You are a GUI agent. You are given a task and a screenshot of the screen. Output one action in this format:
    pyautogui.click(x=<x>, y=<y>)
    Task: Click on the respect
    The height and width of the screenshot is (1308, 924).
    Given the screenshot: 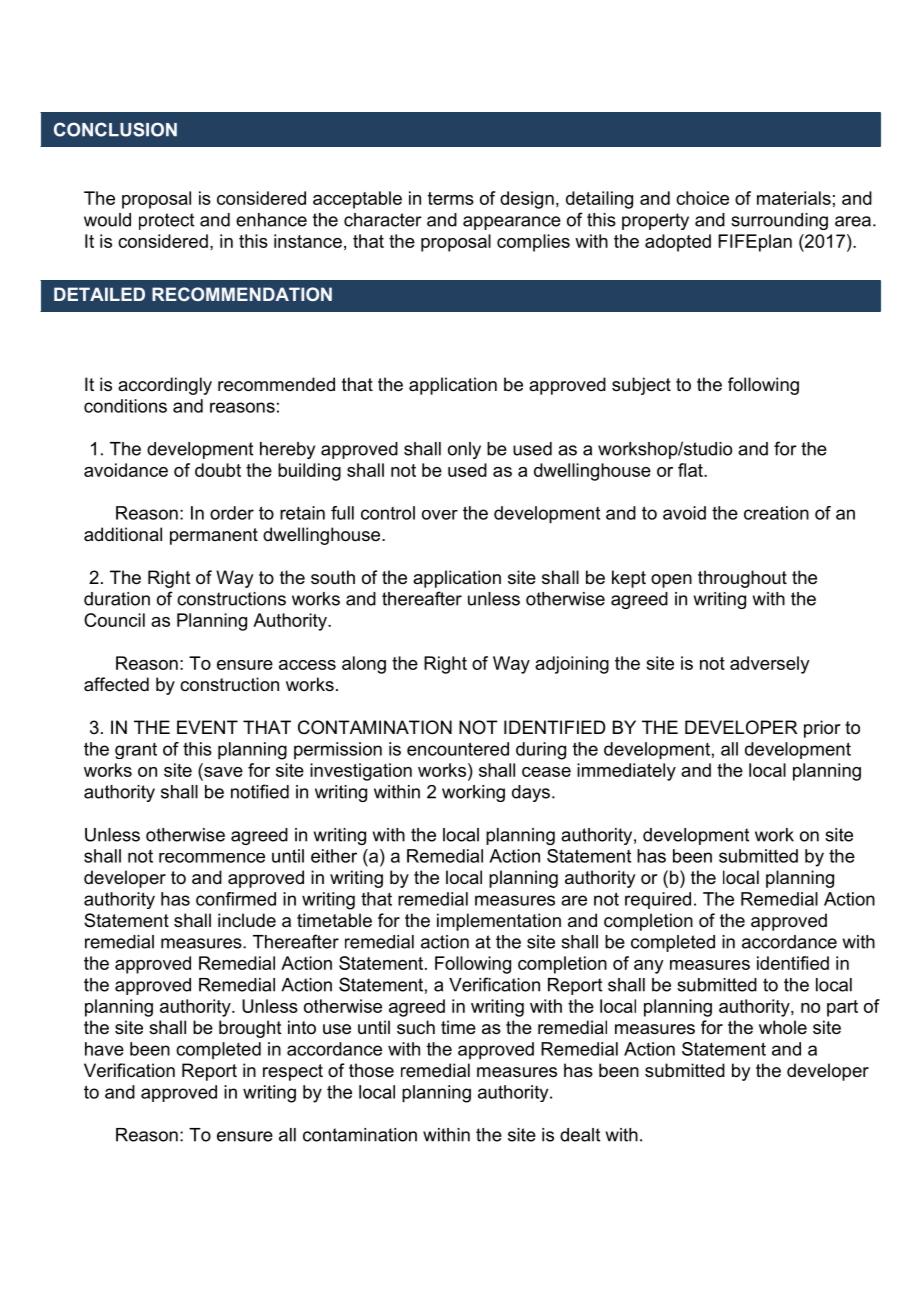 What is the action you would take?
    pyautogui.click(x=293, y=1072)
